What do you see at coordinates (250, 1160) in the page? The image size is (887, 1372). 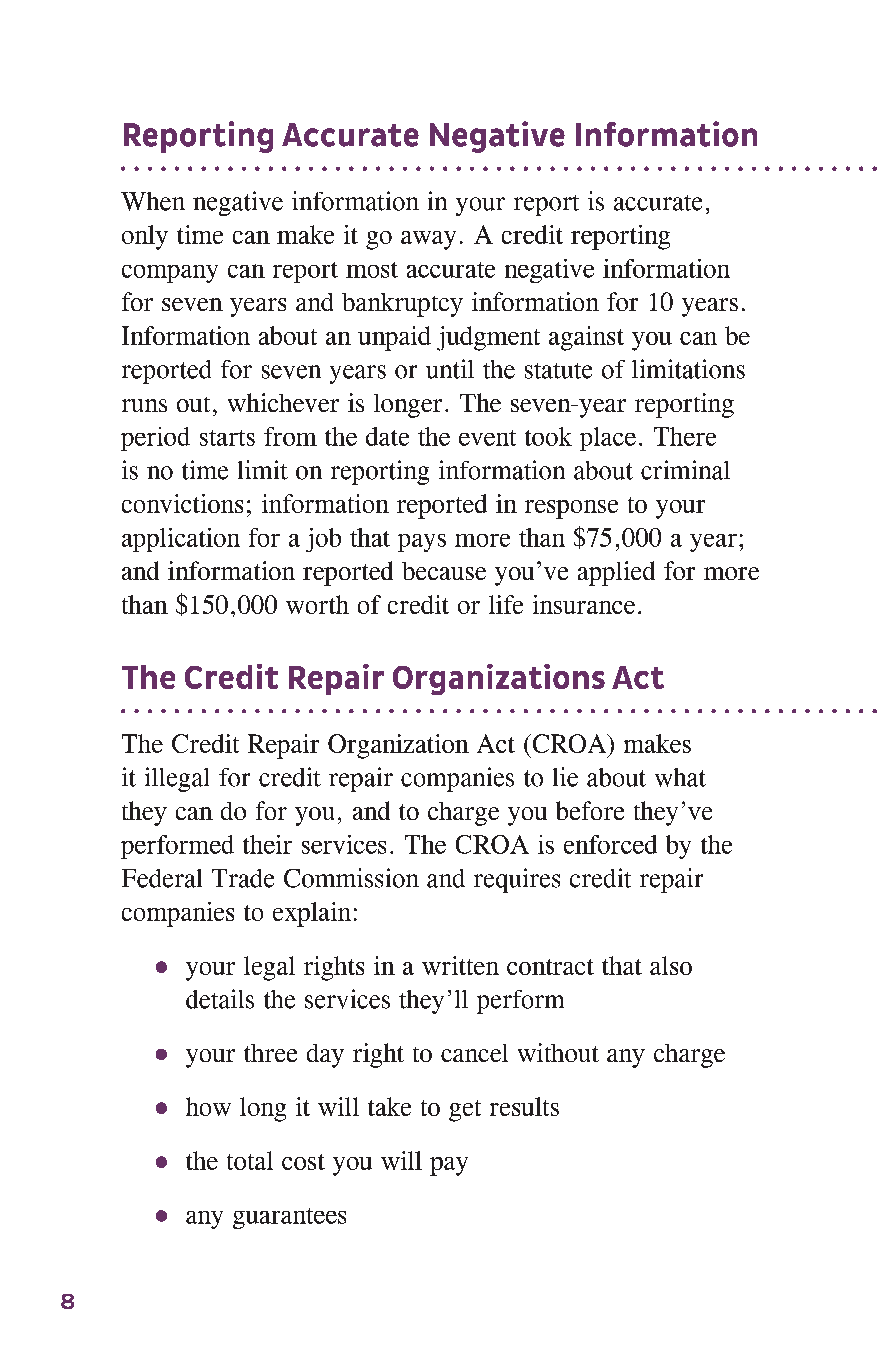 I see `total` at bounding box center [250, 1160].
